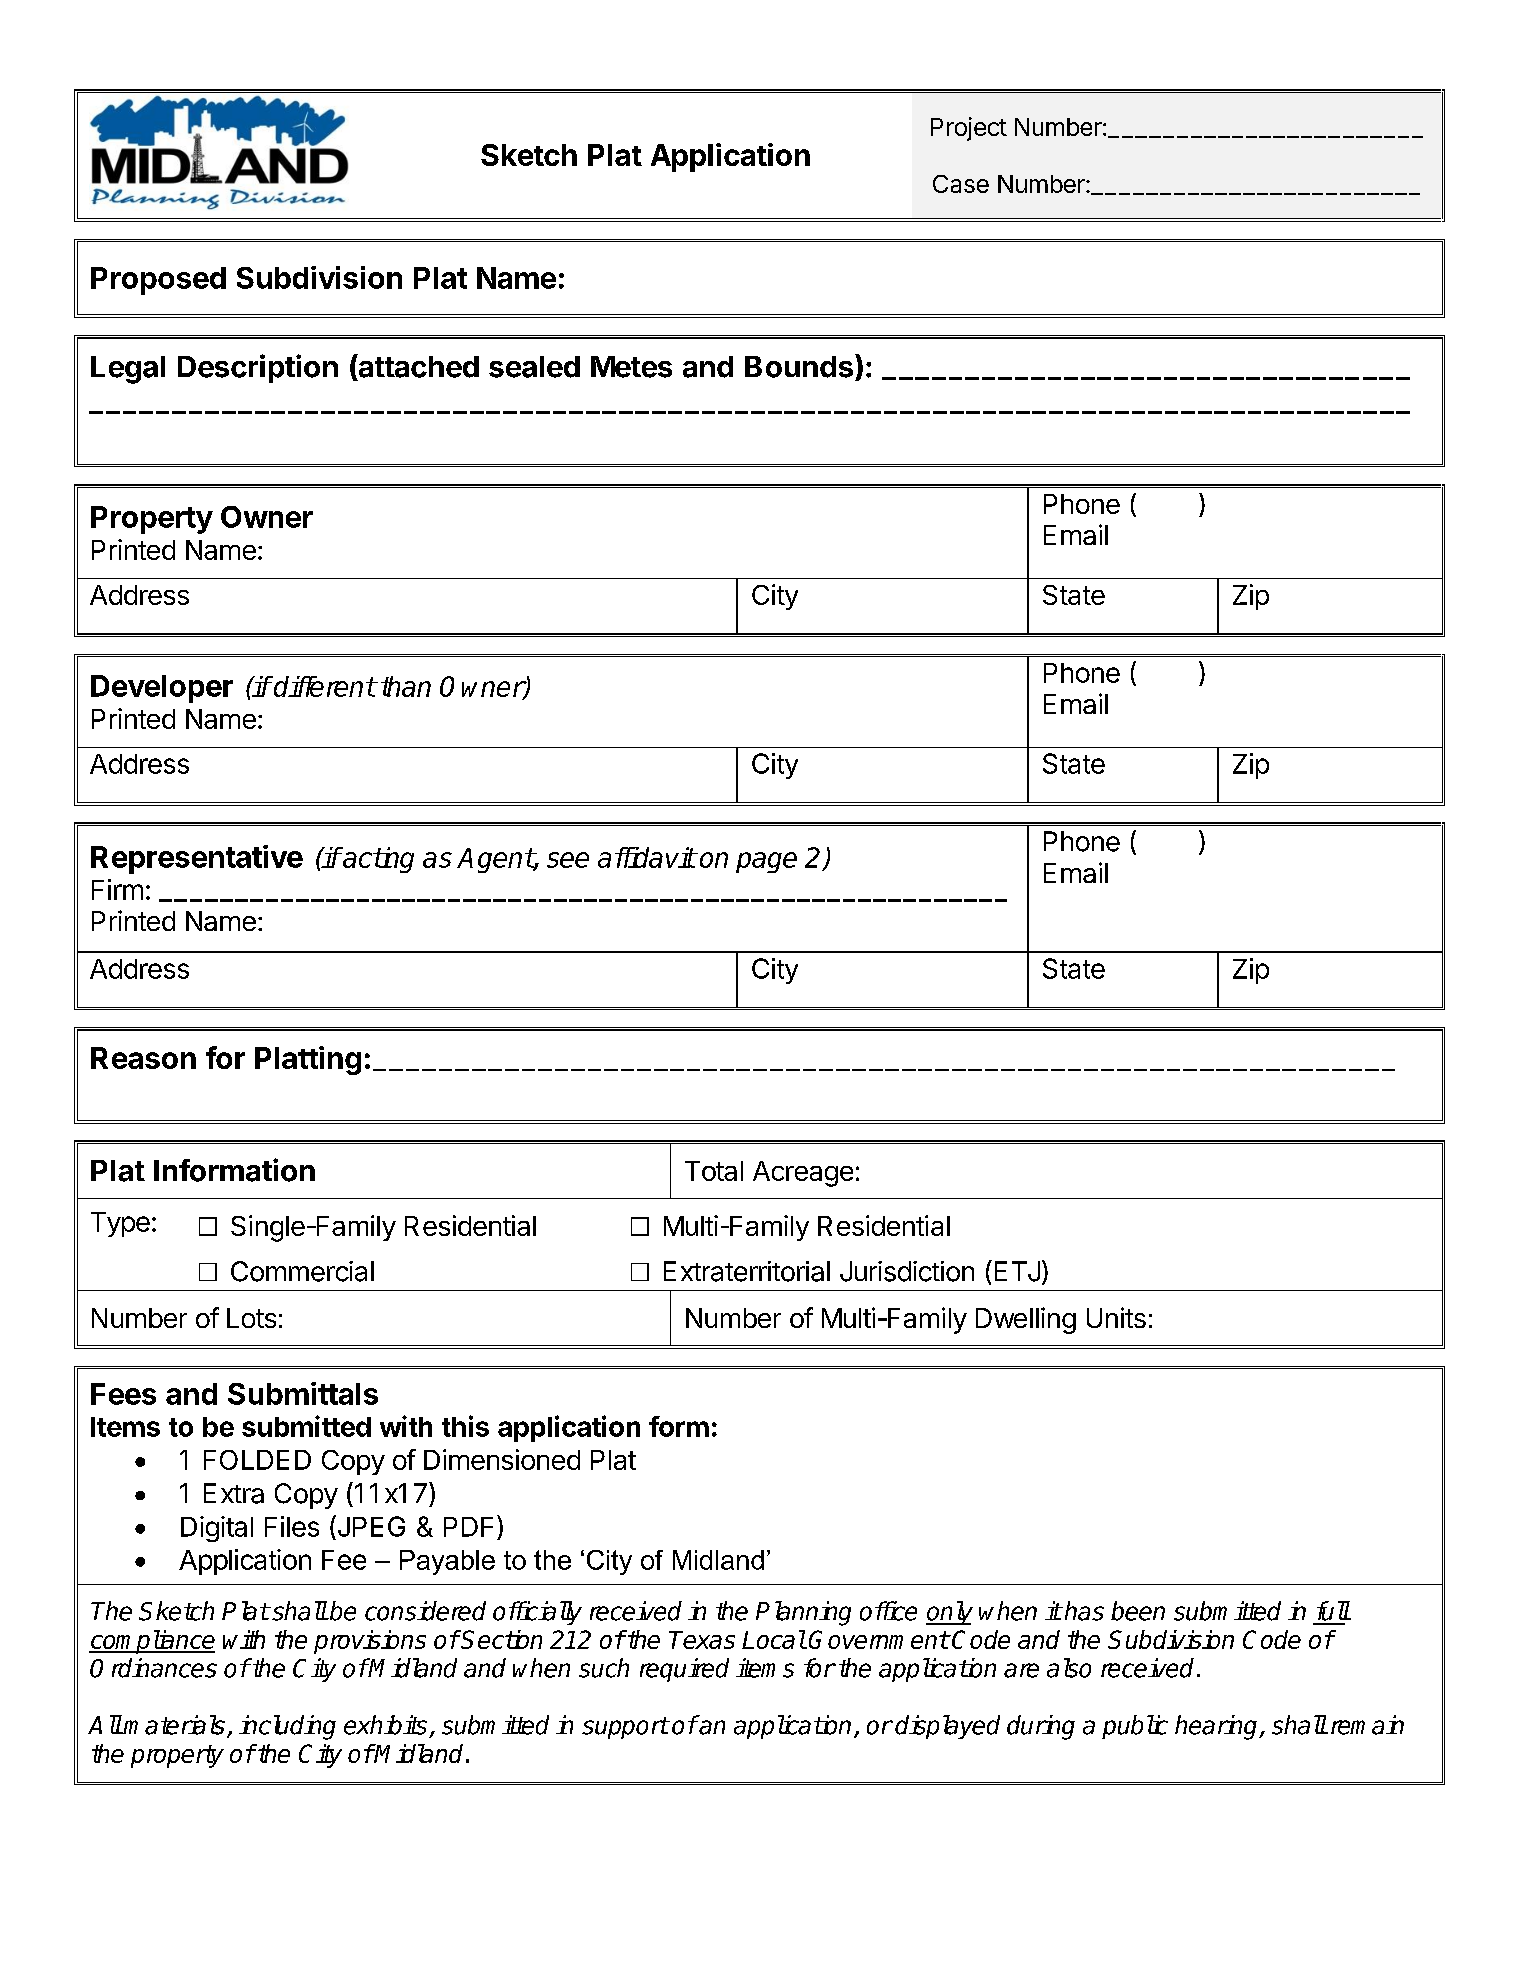 The width and height of the image is (1519, 1965). What do you see at coordinates (1116, 1317) in the image?
I see `Units` at bounding box center [1116, 1317].
